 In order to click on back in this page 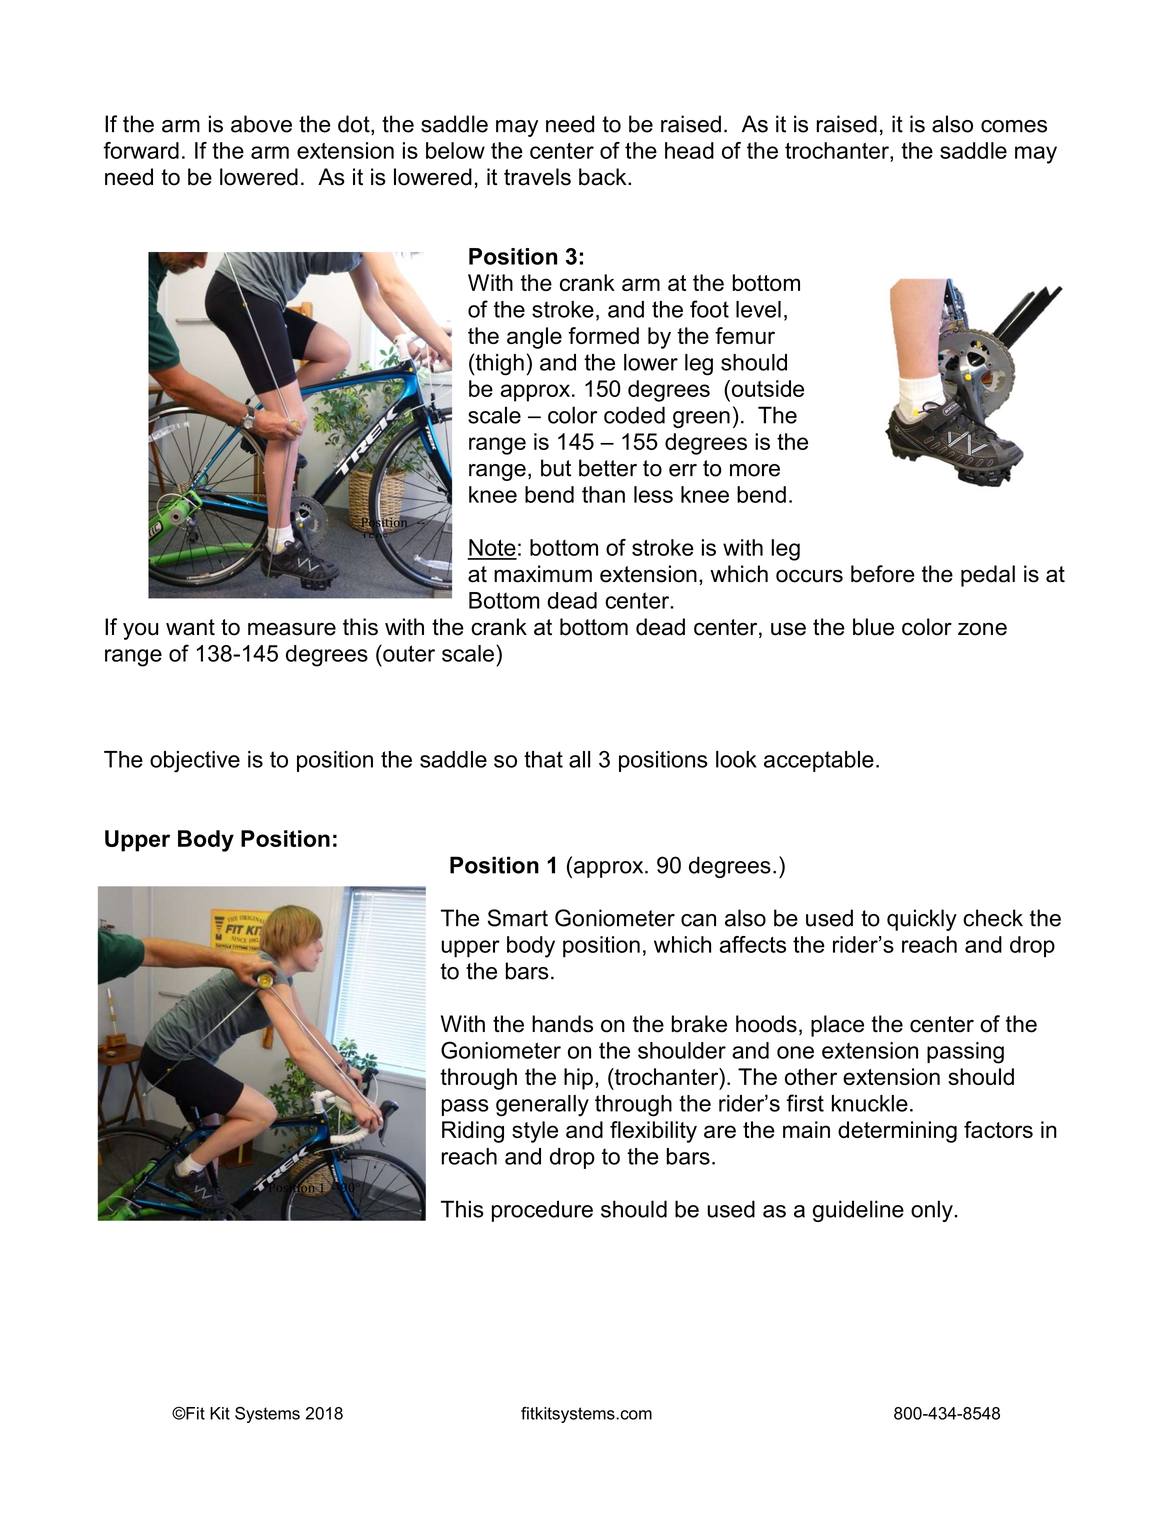, I will do `click(604, 177)`.
